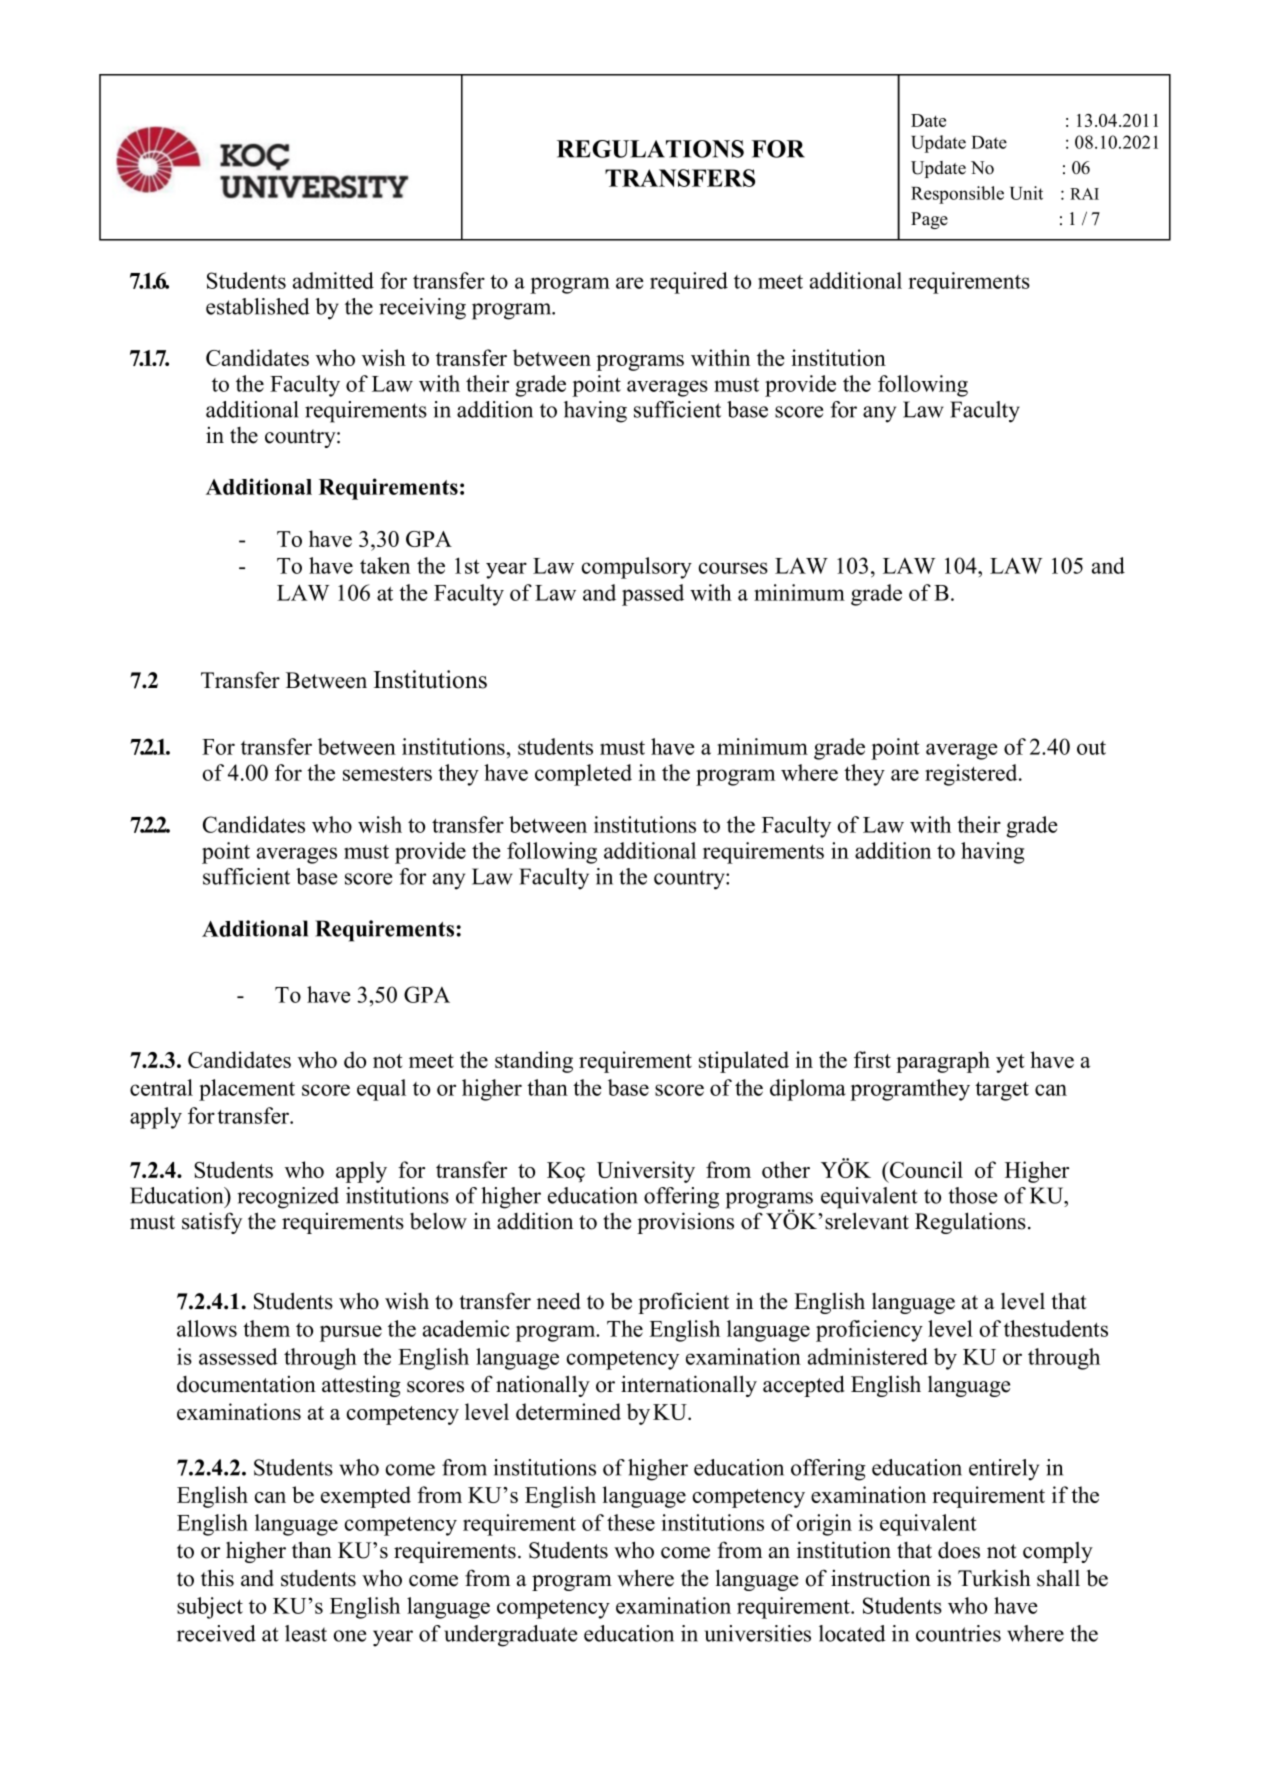 Image resolution: width=1269 pixels, height=1792 pixels. Describe the element at coordinates (217, 1578) in the screenshot. I see `this` at that location.
